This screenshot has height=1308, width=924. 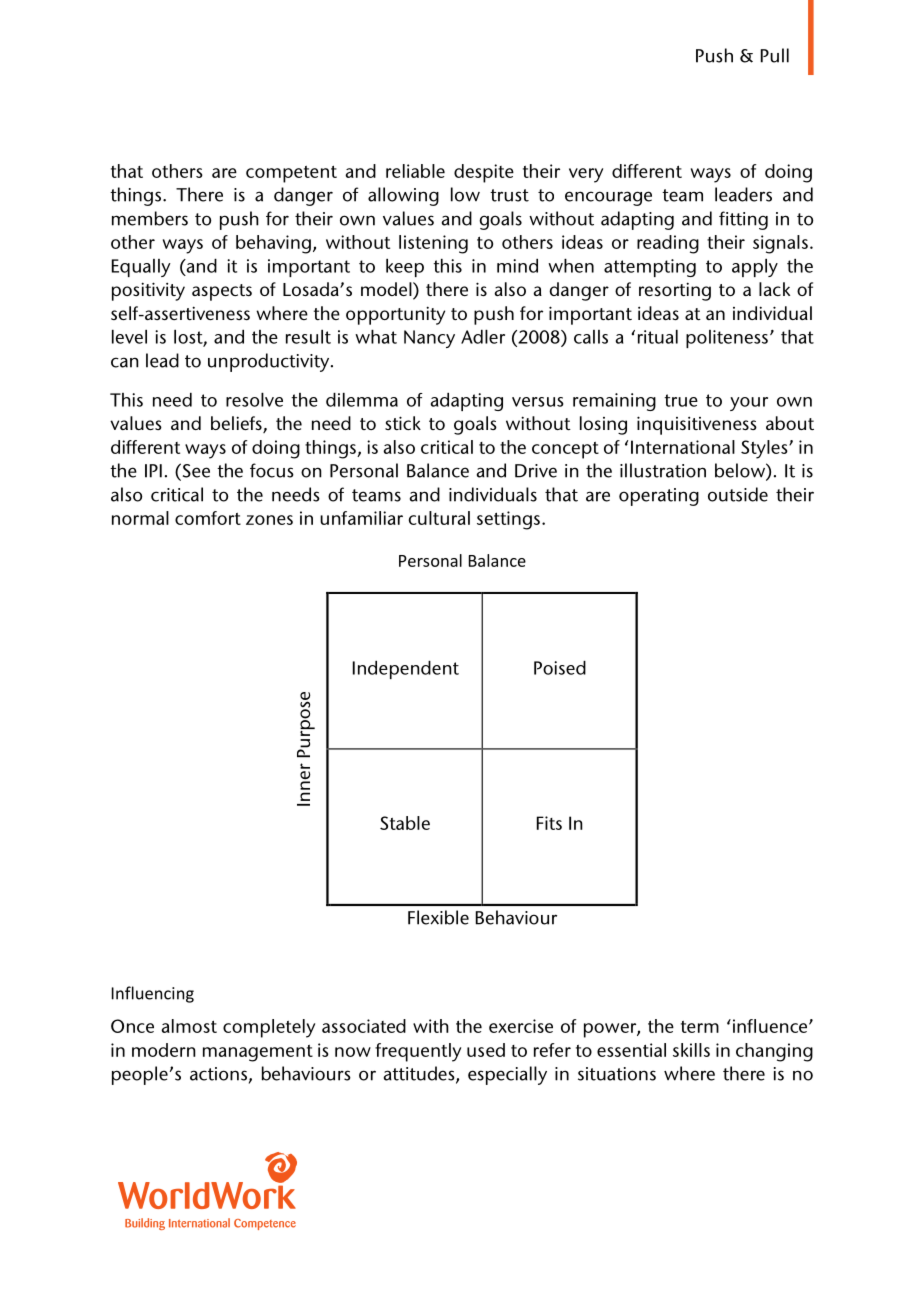 What do you see at coordinates (560, 668) in the screenshot?
I see `Poised` at bounding box center [560, 668].
